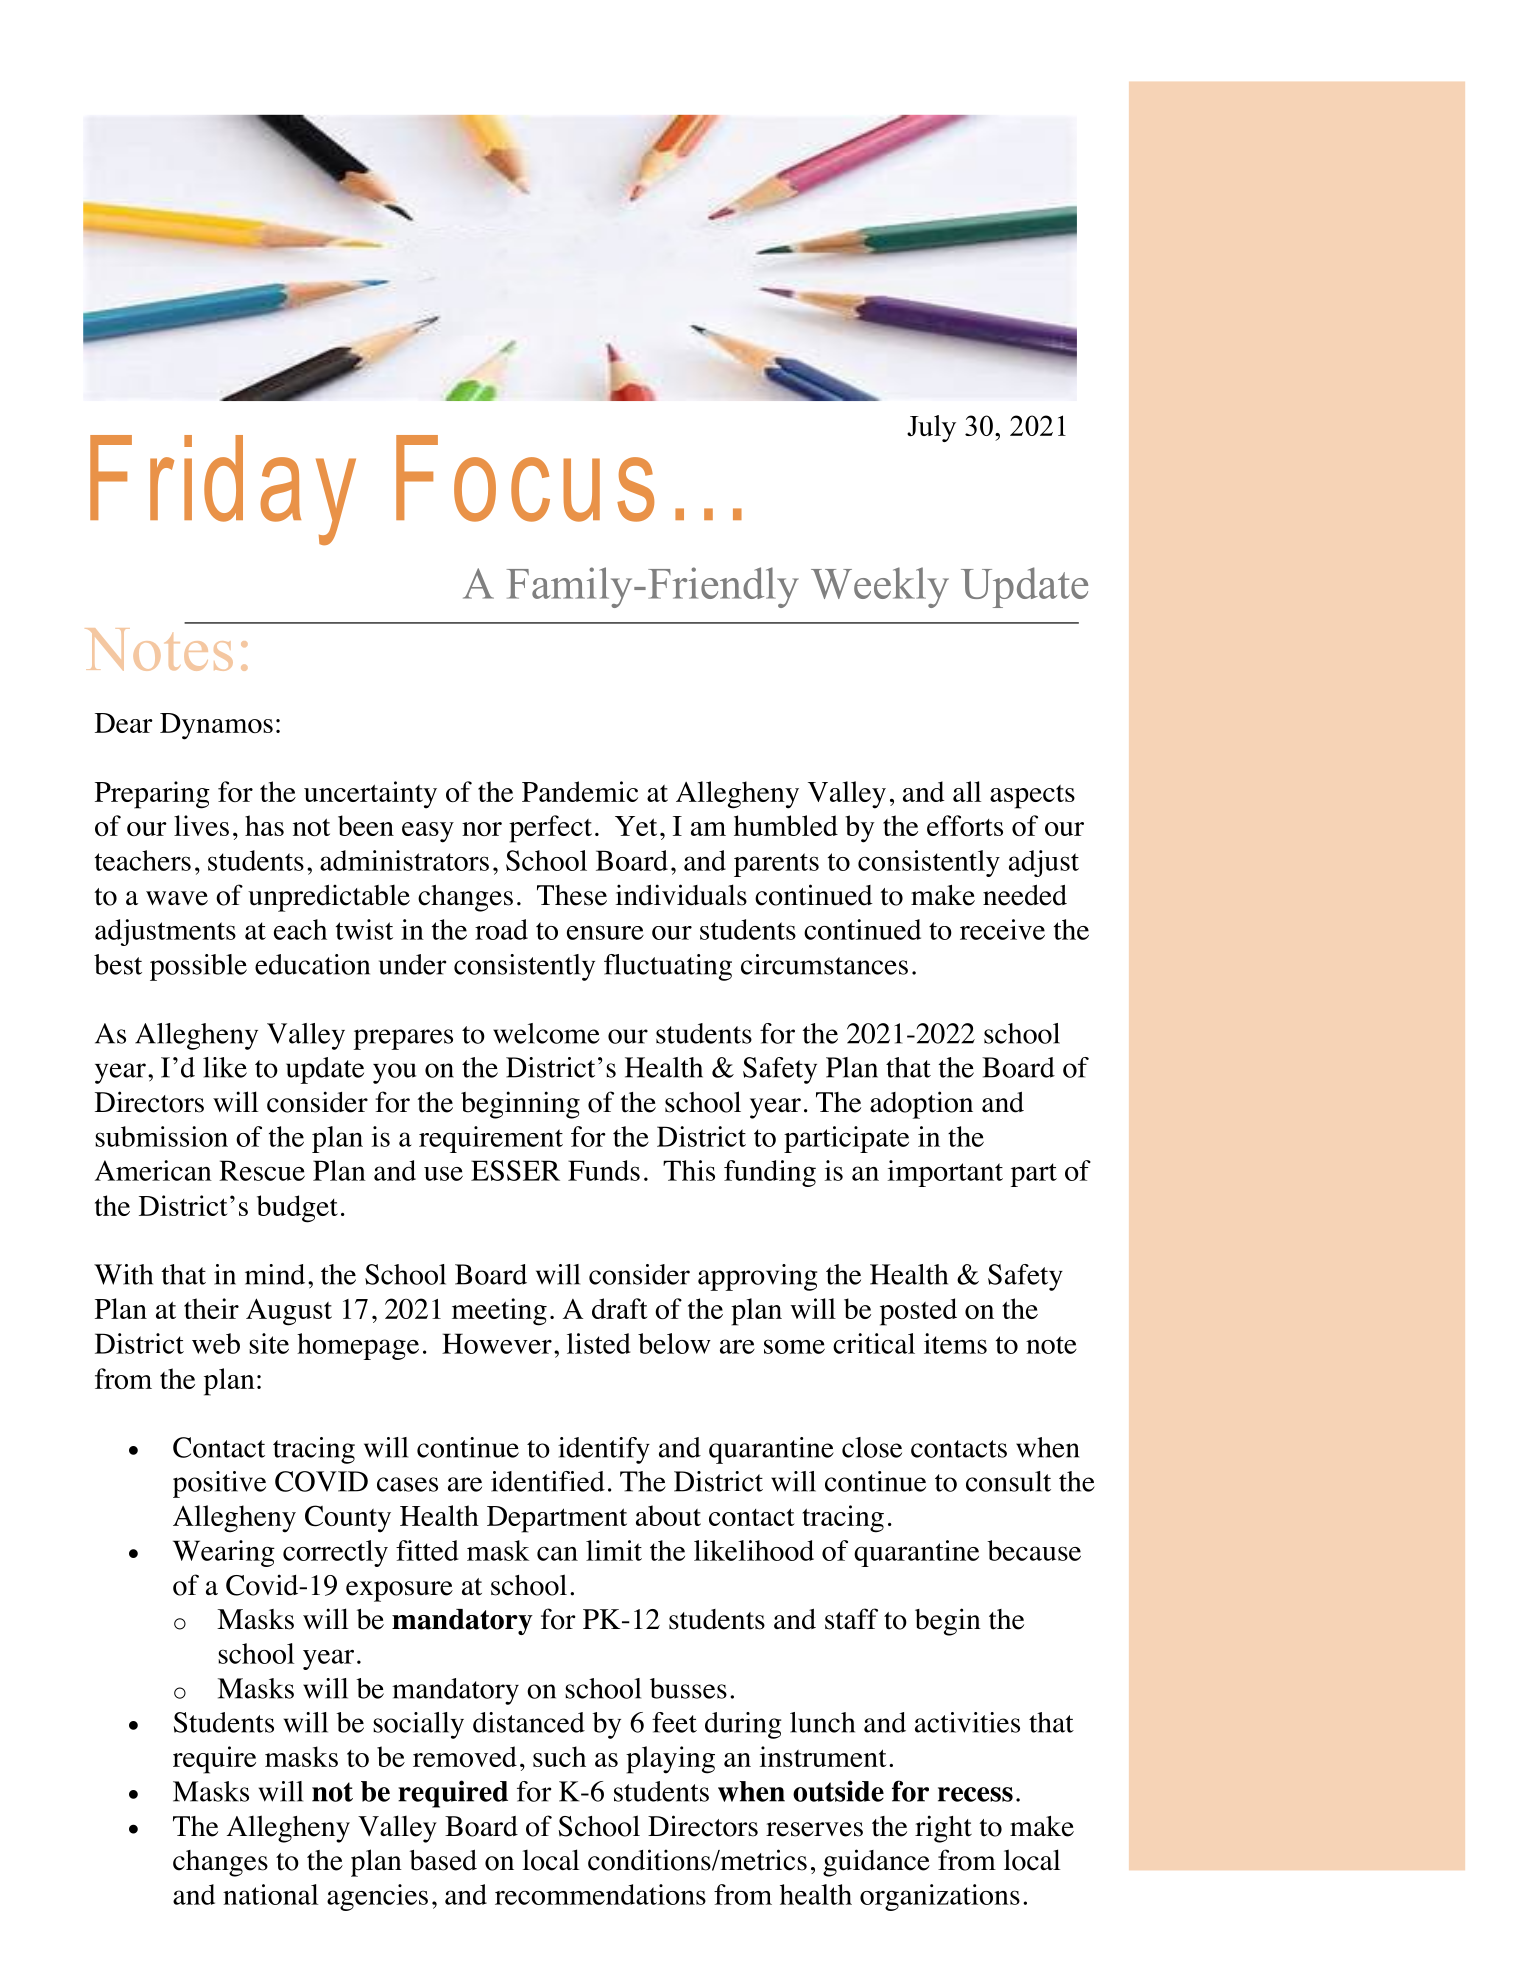  Describe the element at coordinates (604, 1170) in the page. I see `Funds` at that location.
